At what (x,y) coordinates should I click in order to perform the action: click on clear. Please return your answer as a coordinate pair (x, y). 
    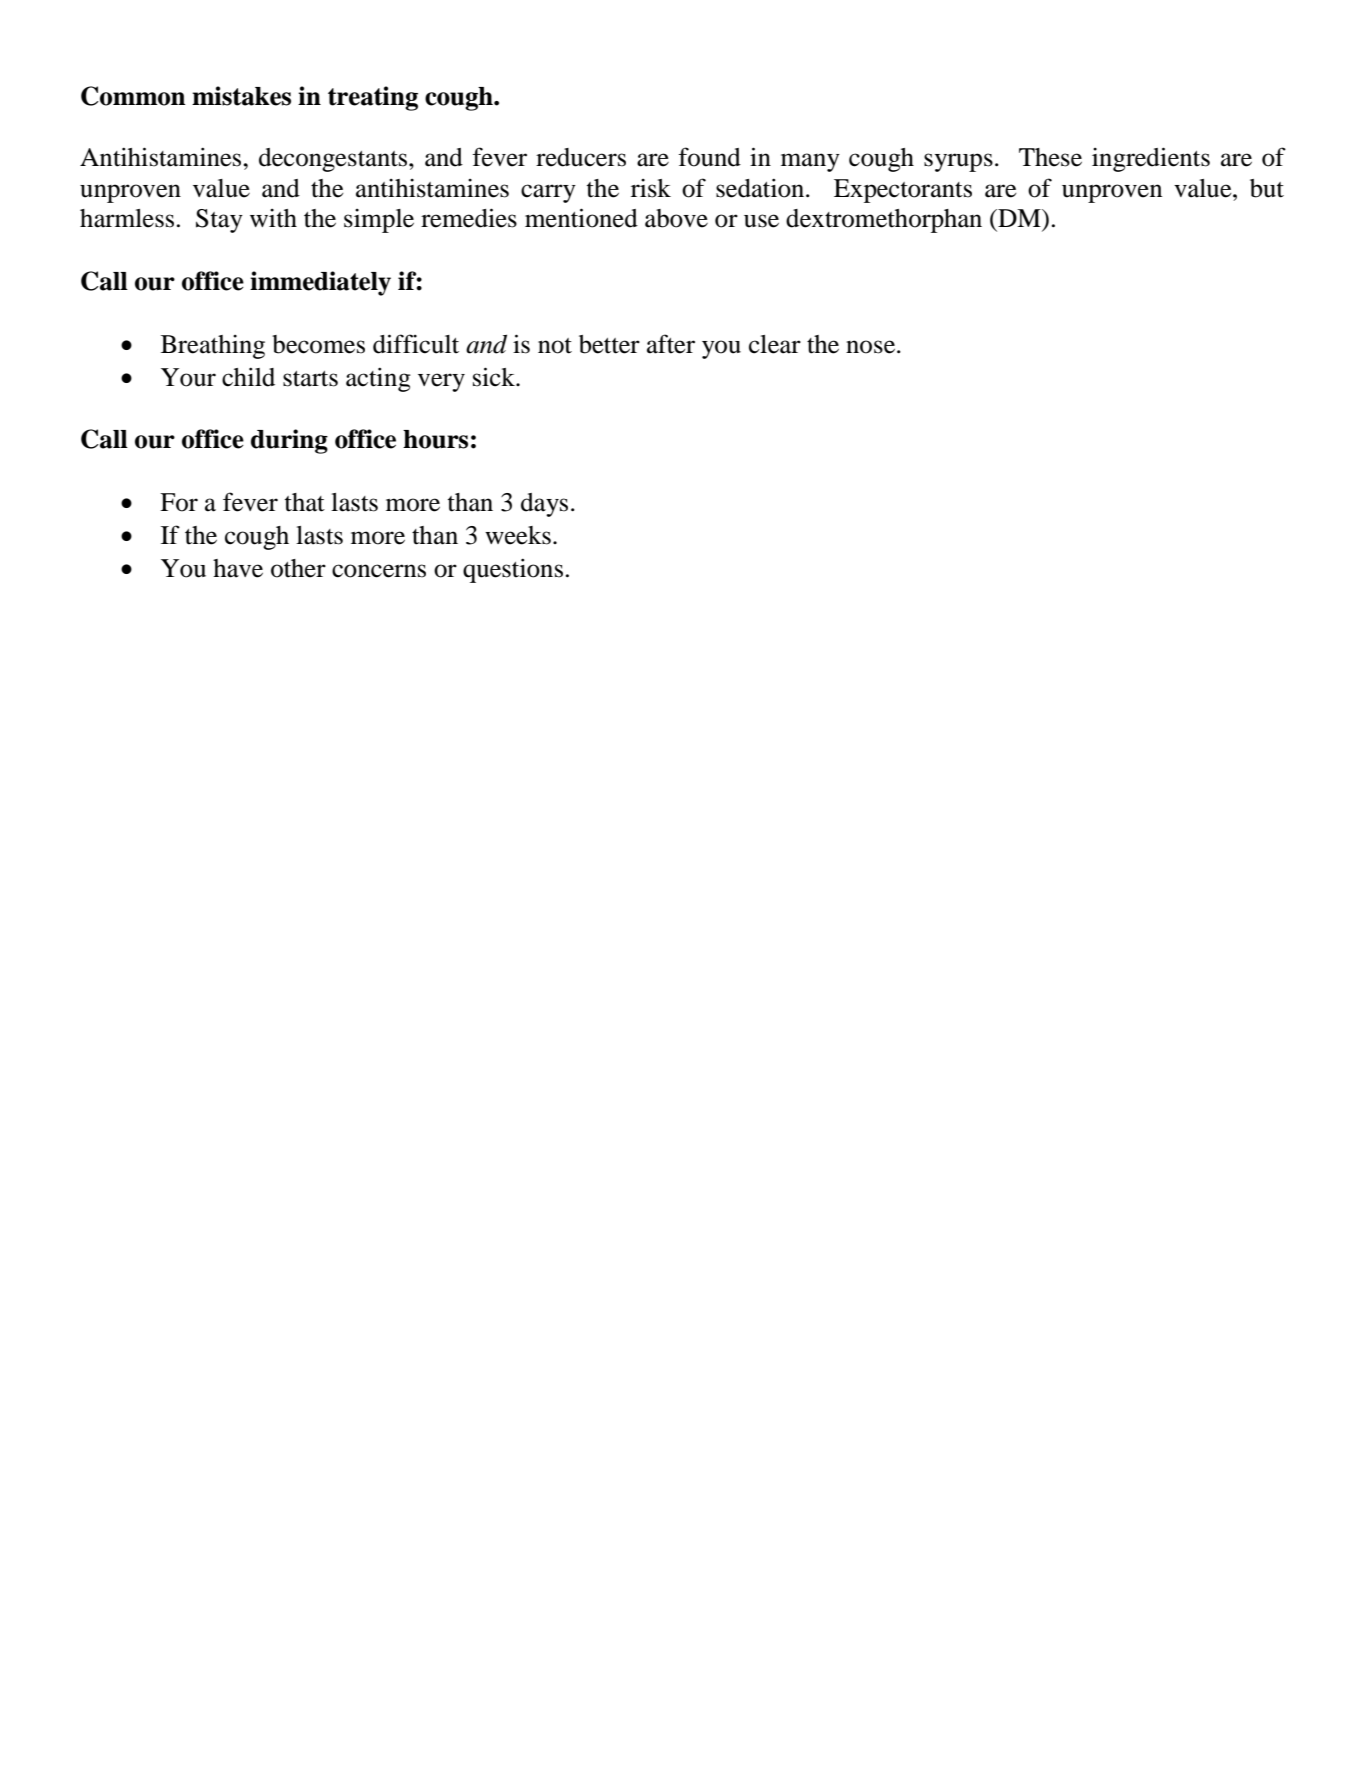
    Looking at the image, I should click on (775, 344).
